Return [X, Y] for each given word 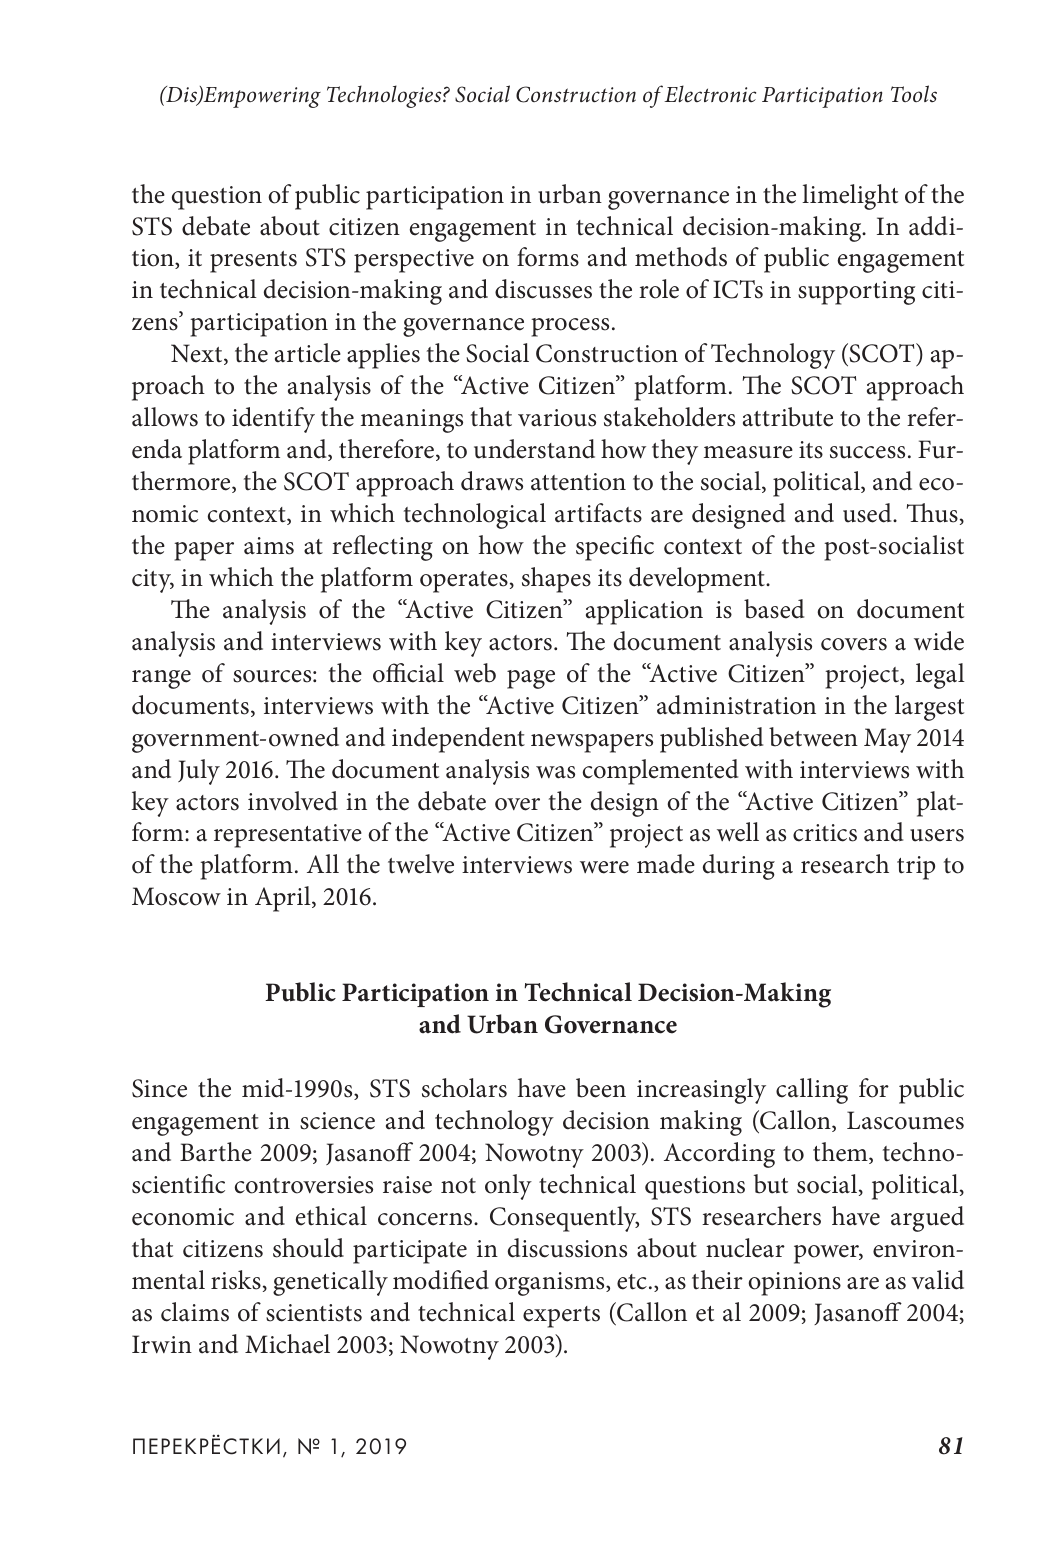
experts [561, 1317]
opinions [794, 1284]
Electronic [710, 94]
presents [253, 262]
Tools [914, 93]
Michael [287, 1344]
